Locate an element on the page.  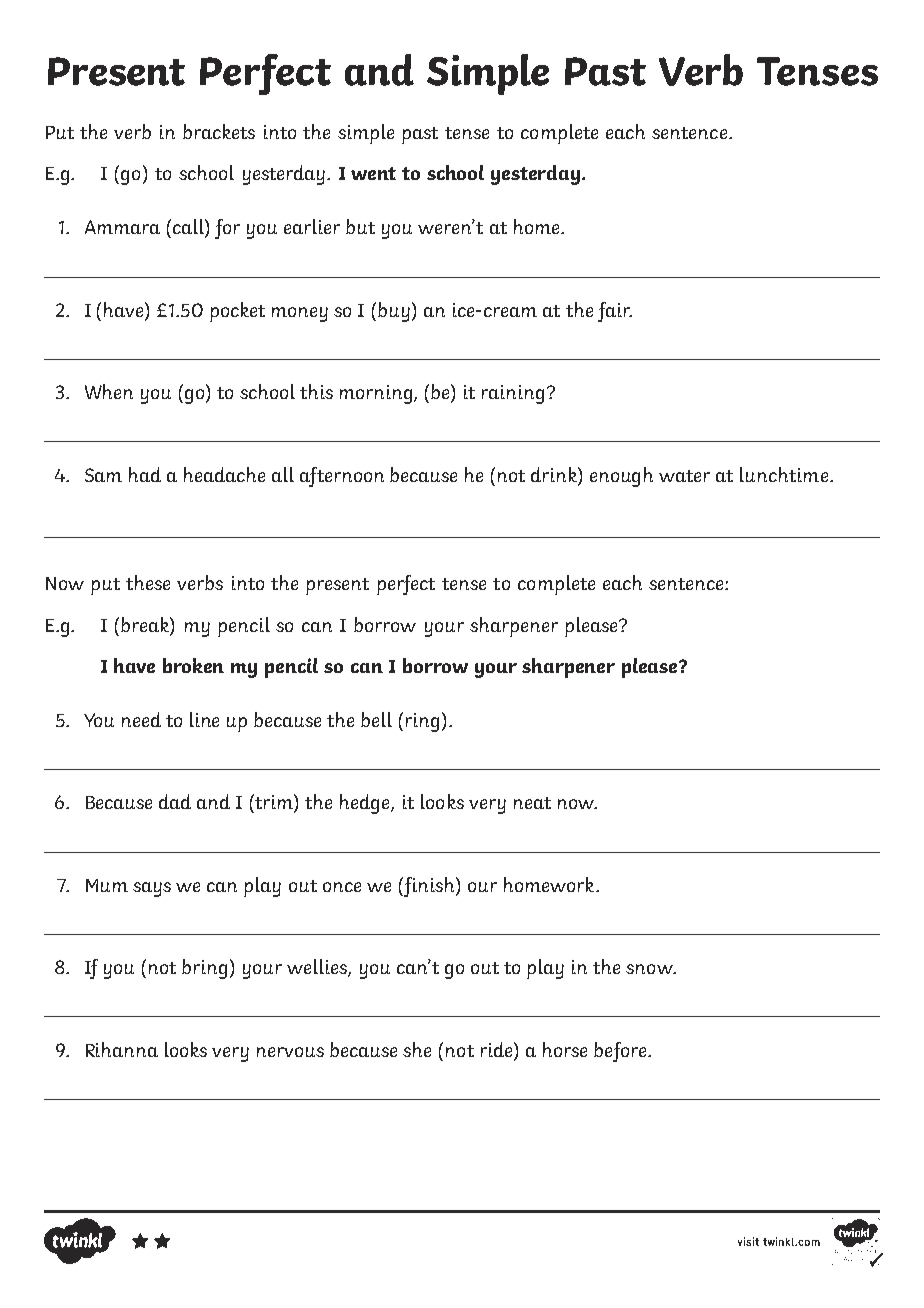
bell is located at coordinates (376, 719).
